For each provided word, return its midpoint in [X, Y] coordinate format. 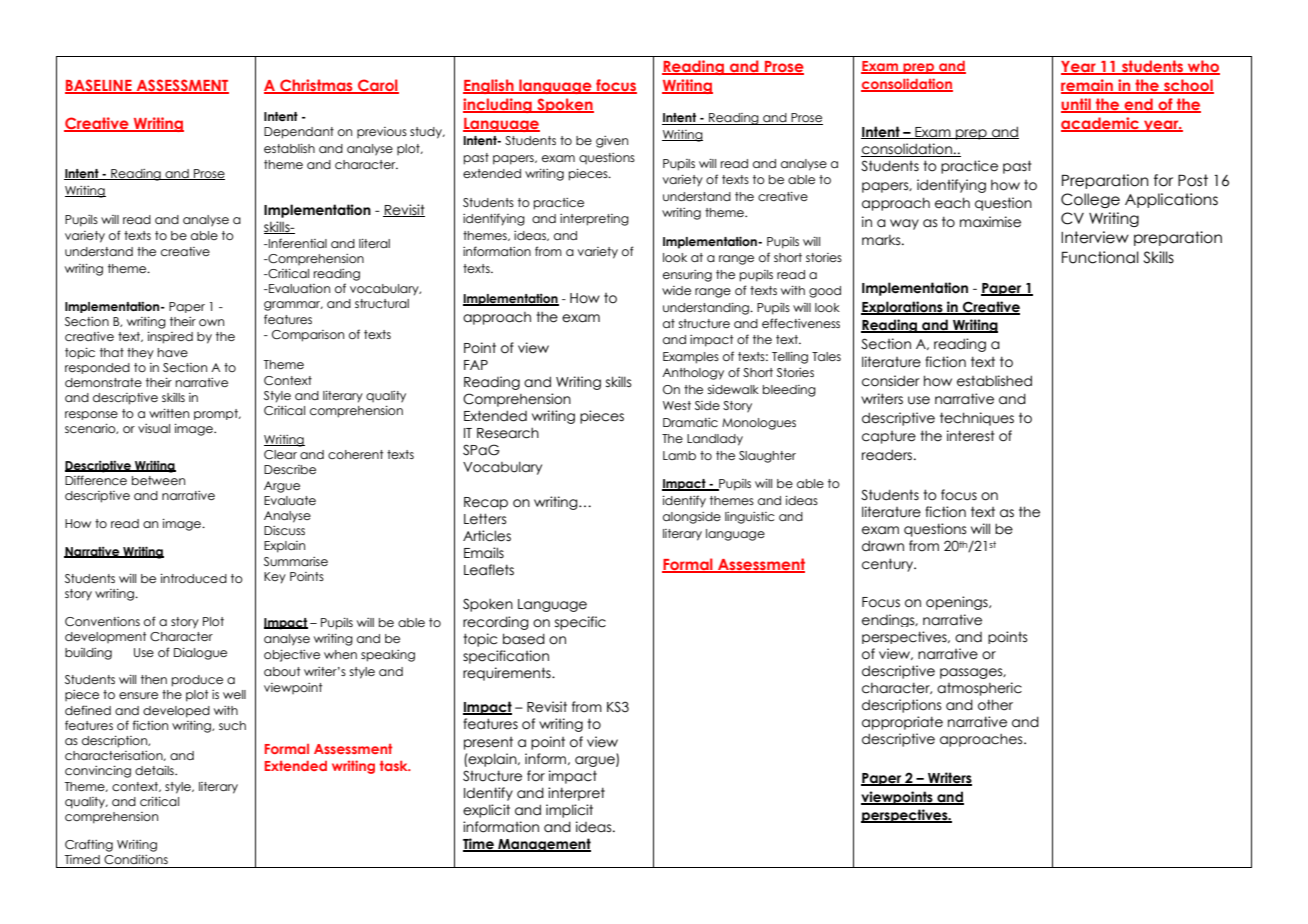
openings [958, 603]
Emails [484, 553]
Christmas [316, 86]
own [211, 322]
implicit [569, 811]
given [612, 142]
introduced [194, 578]
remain [1088, 86]
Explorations [903, 308]
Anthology [693, 374]
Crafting [89, 845]
